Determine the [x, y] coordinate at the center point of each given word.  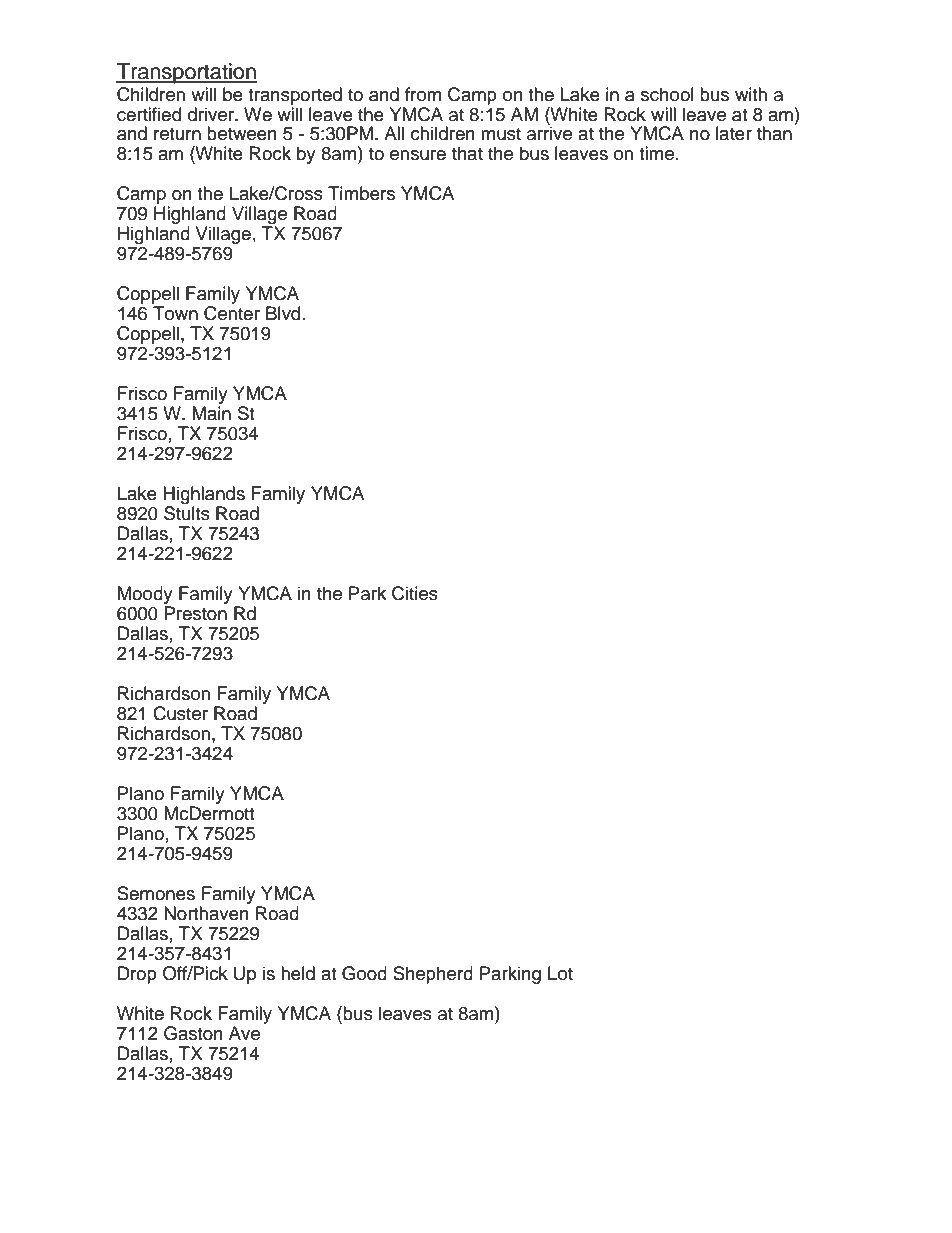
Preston [196, 613]
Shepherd [433, 975]
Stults [187, 513]
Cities [415, 593]
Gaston [193, 1033]
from [423, 94]
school [667, 94]
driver [212, 114]
